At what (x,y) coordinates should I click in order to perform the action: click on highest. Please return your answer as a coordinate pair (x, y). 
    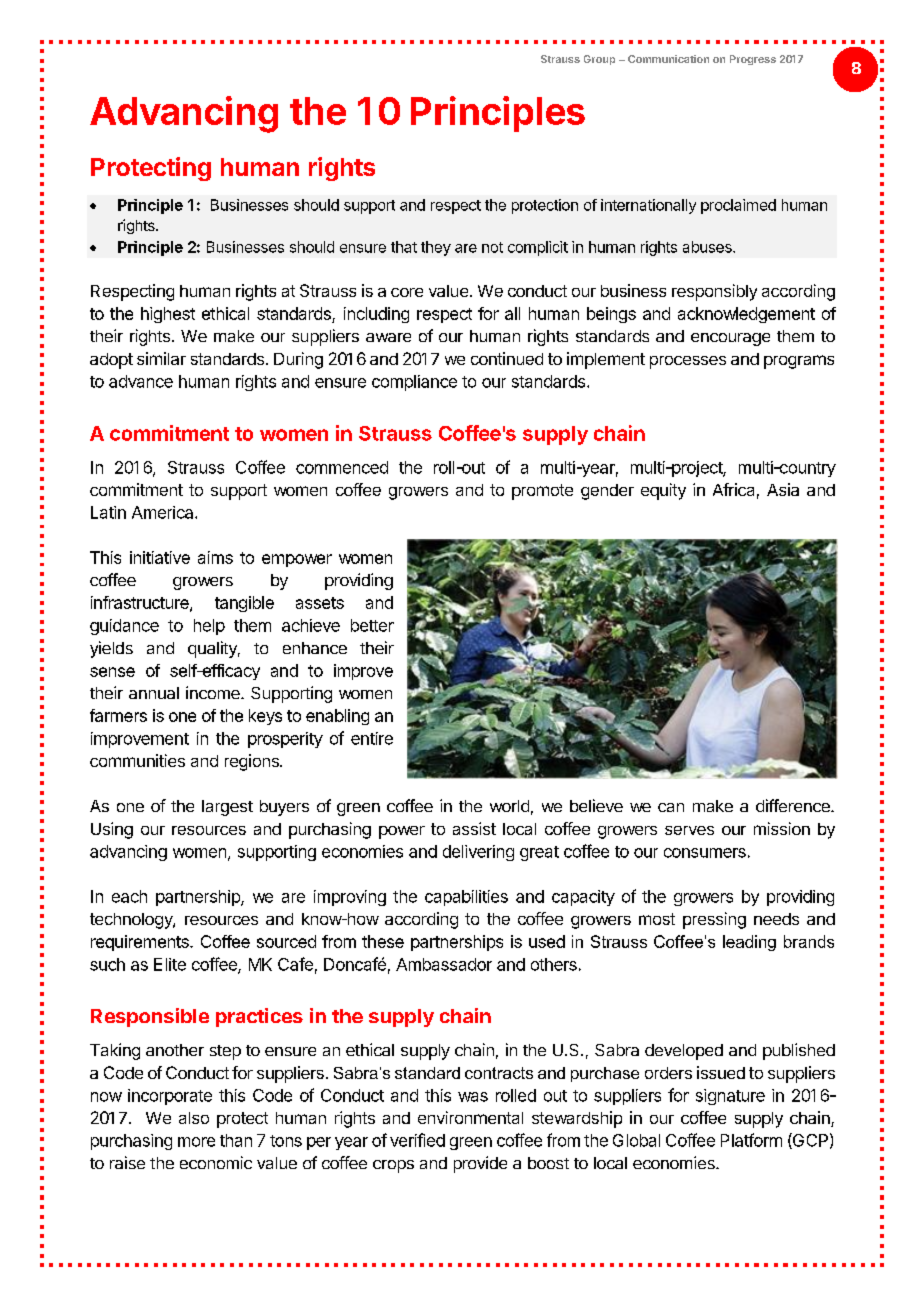
    Looking at the image, I should click on (168, 315).
